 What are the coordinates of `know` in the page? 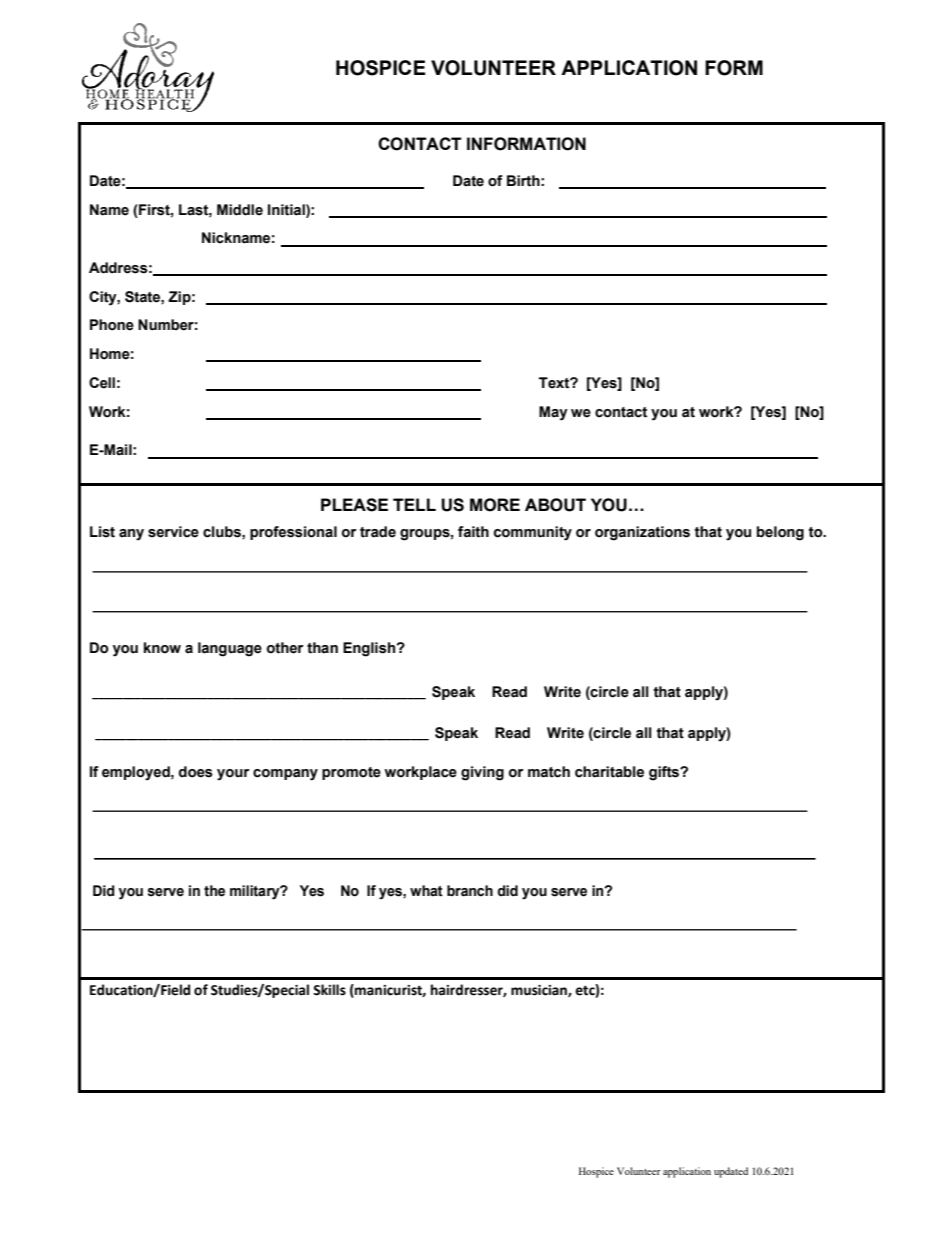 It's located at (162, 648).
